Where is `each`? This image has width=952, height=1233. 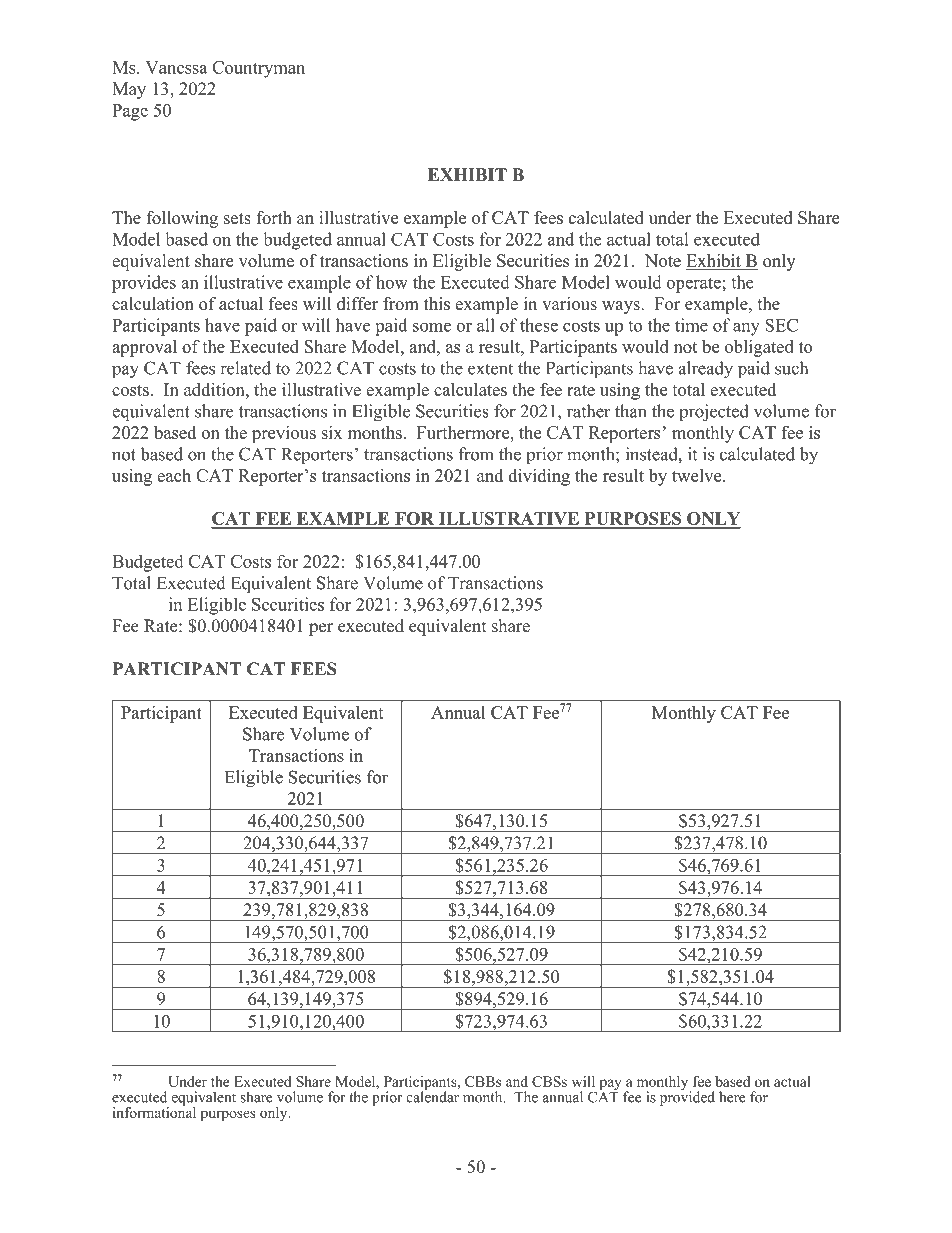 each is located at coordinates (174, 475).
